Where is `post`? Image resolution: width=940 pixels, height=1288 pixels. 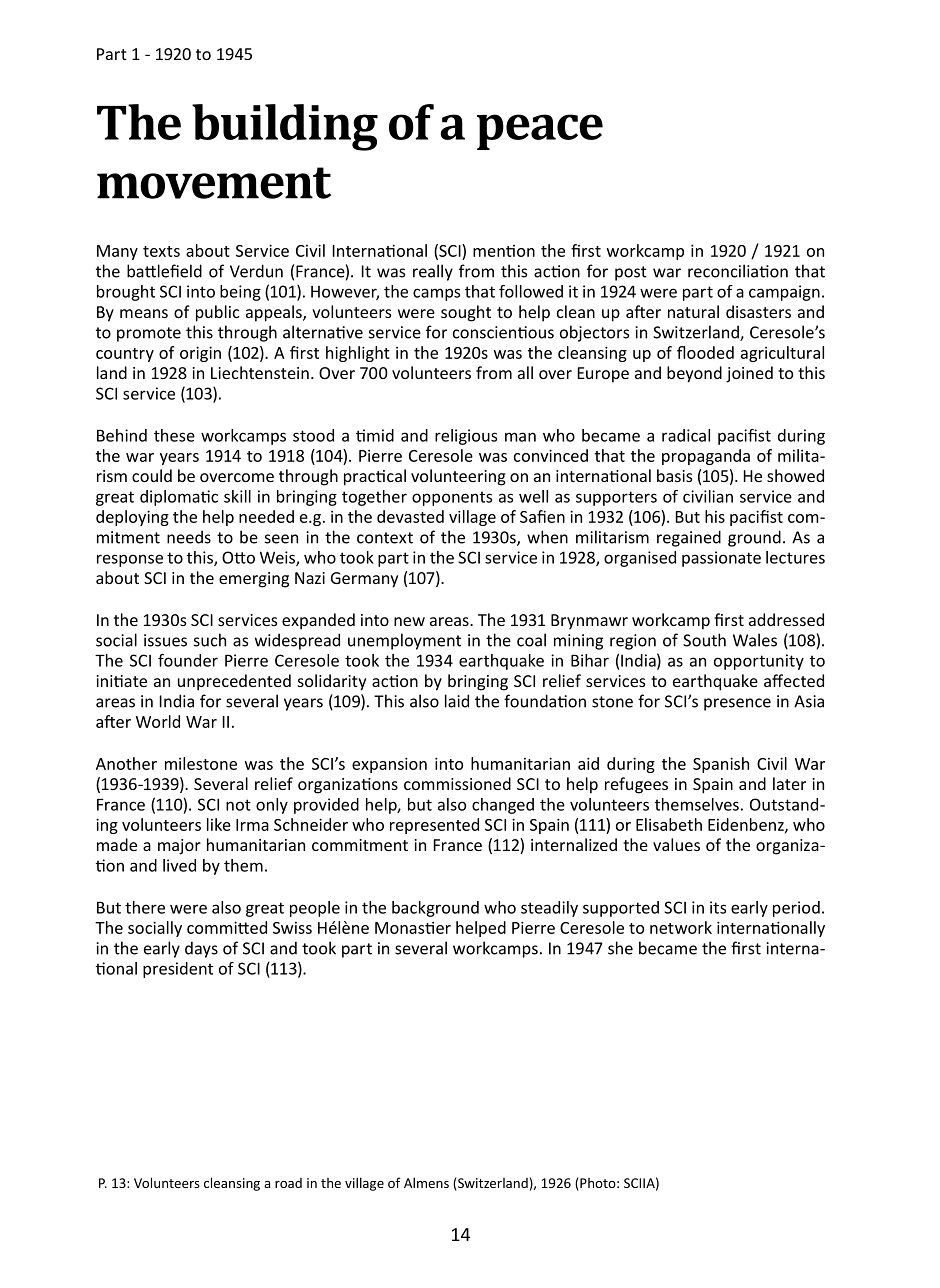
post is located at coordinates (631, 273).
